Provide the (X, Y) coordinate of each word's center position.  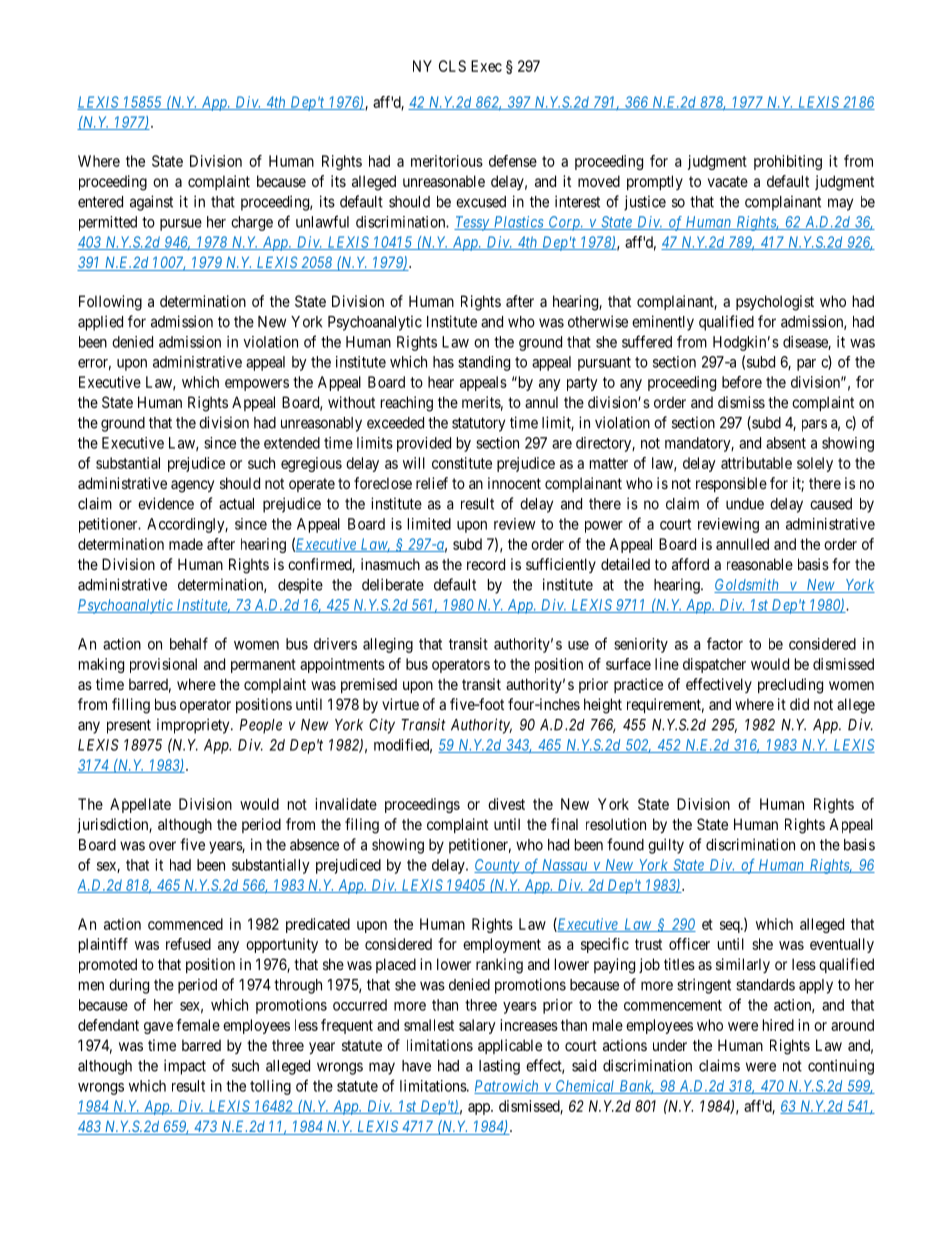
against (151, 203)
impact (185, 1067)
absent (786, 443)
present (129, 726)
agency (192, 486)
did (799, 704)
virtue (400, 704)
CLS (452, 66)
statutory (478, 424)
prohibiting (788, 162)
